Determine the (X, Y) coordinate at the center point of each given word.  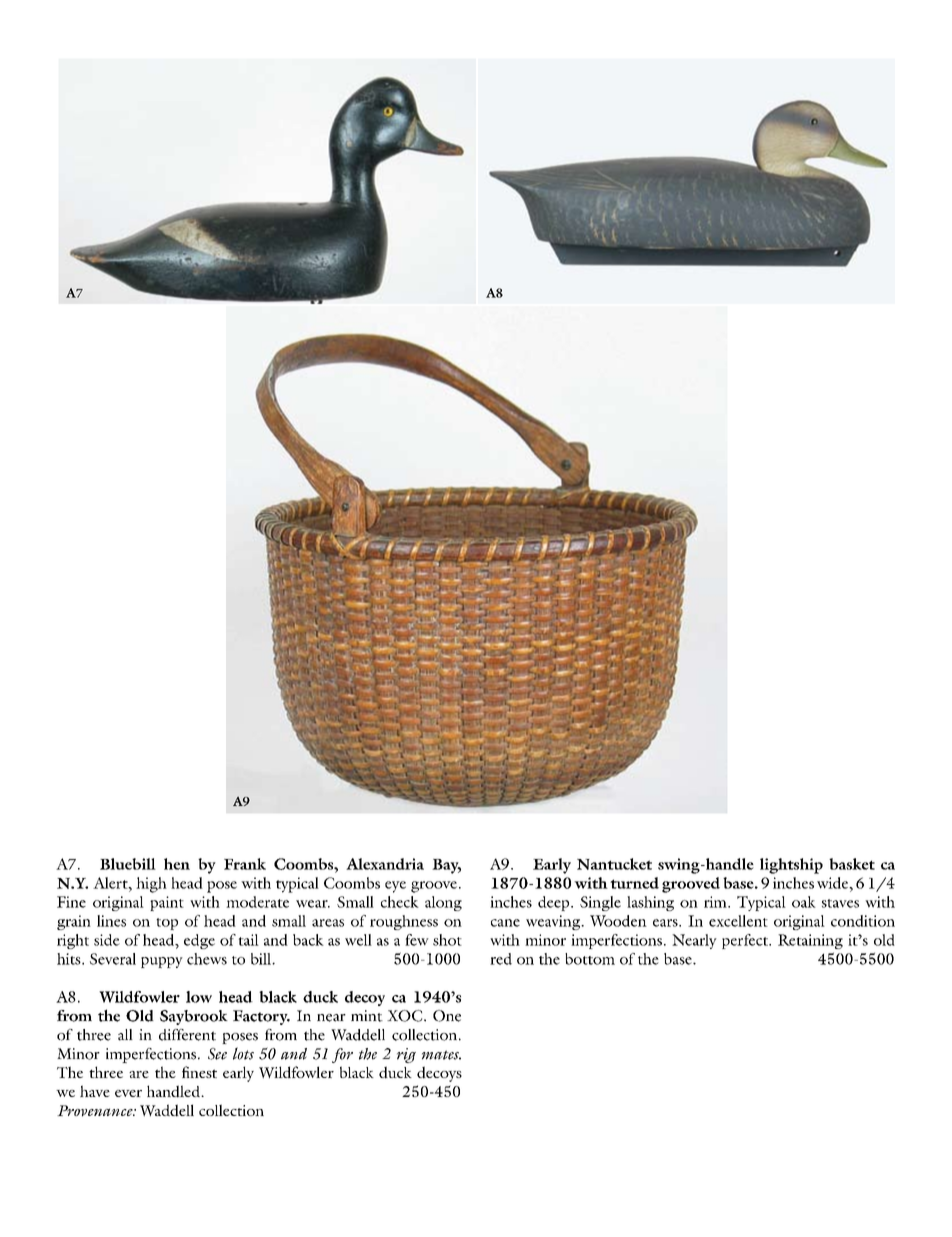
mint (367, 1016)
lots (243, 1053)
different (187, 1035)
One (447, 1016)
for (342, 1055)
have (95, 1091)
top (167, 924)
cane (505, 923)
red (501, 959)
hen (177, 864)
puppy (162, 962)
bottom (590, 959)
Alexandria (385, 864)
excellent (738, 921)
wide (834, 883)
